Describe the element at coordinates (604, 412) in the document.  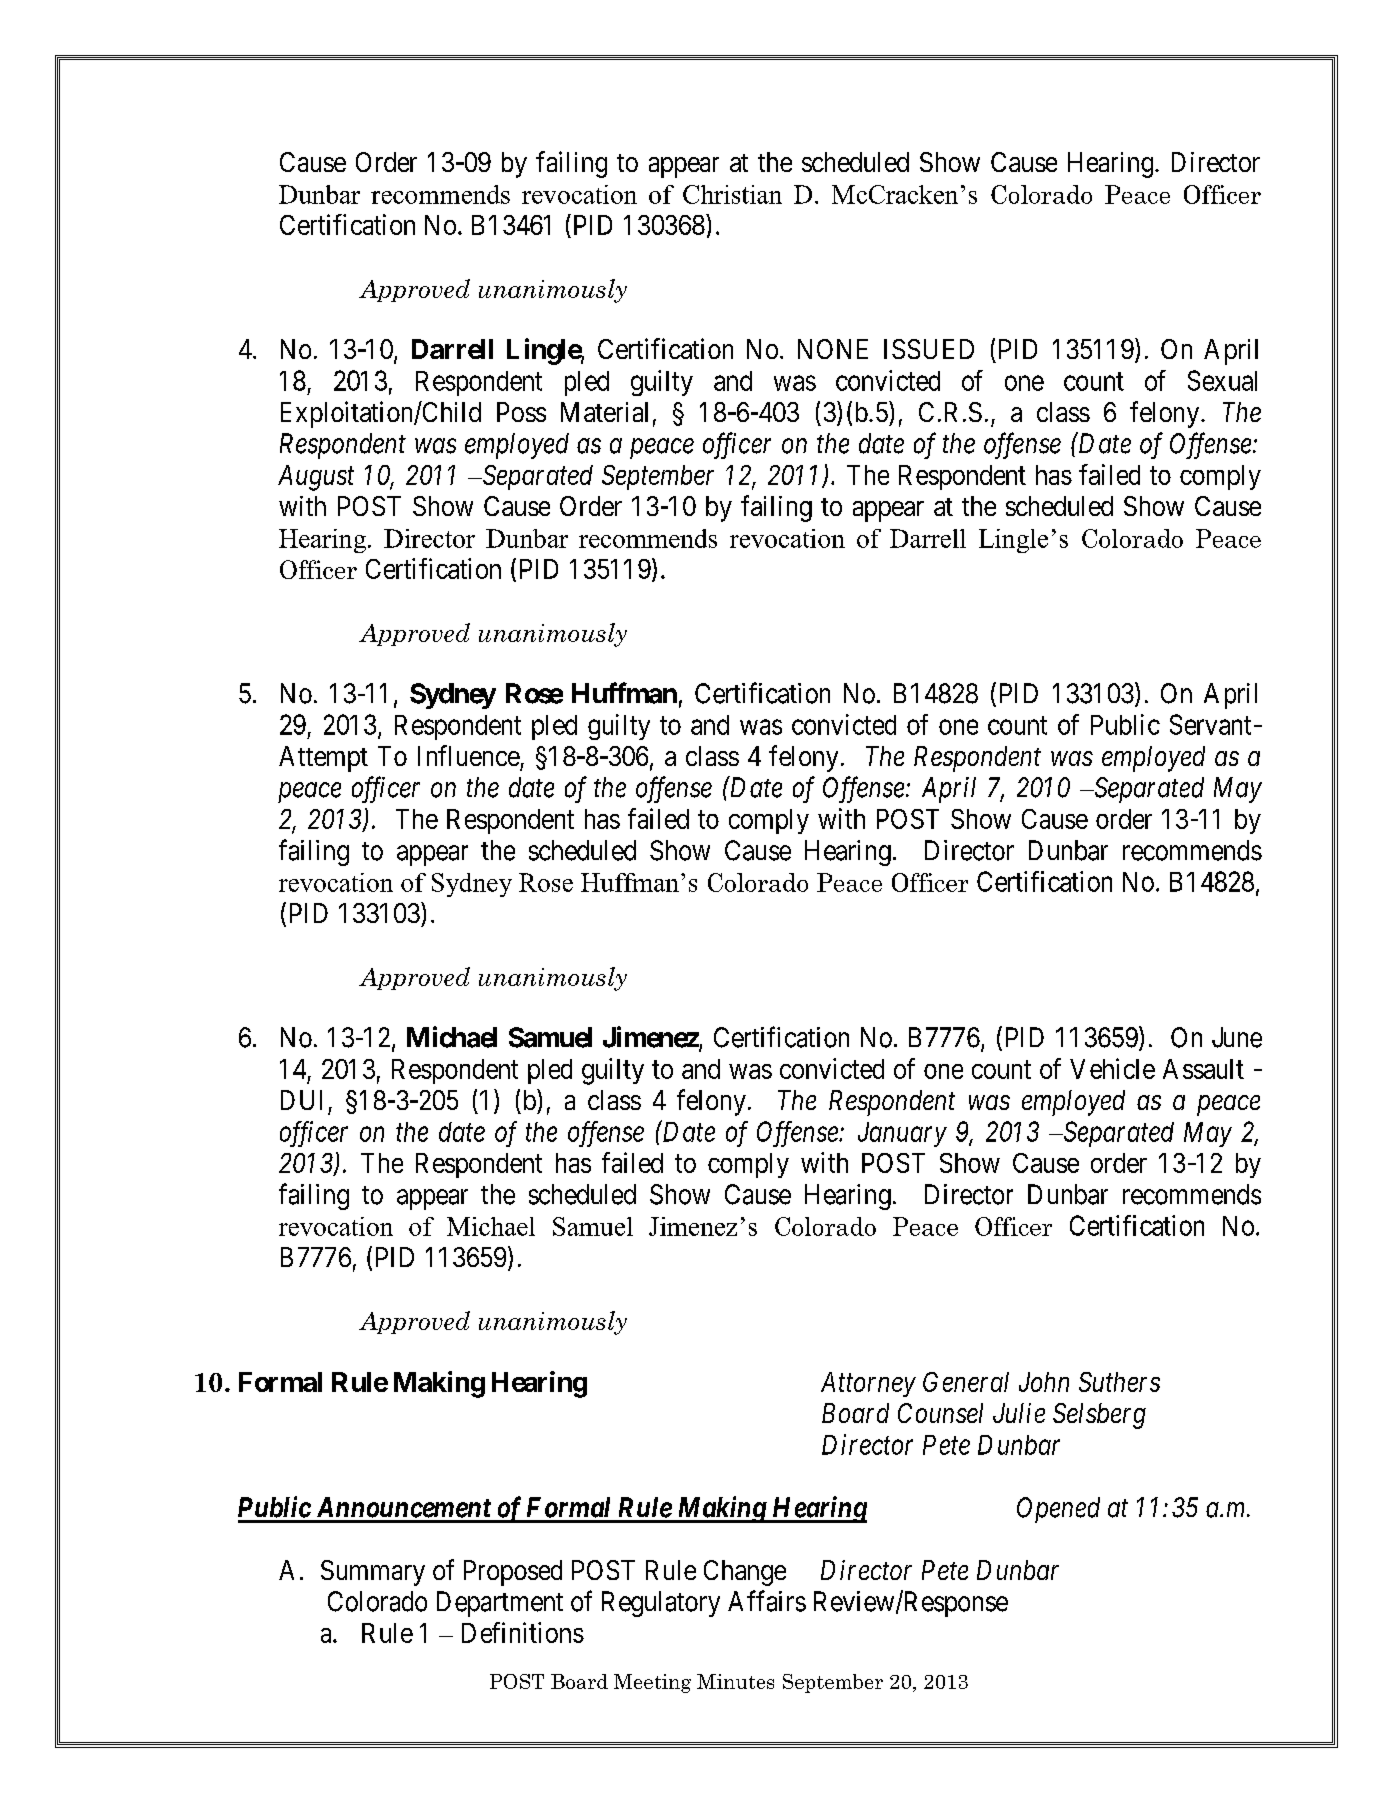
I see `Material` at that location.
